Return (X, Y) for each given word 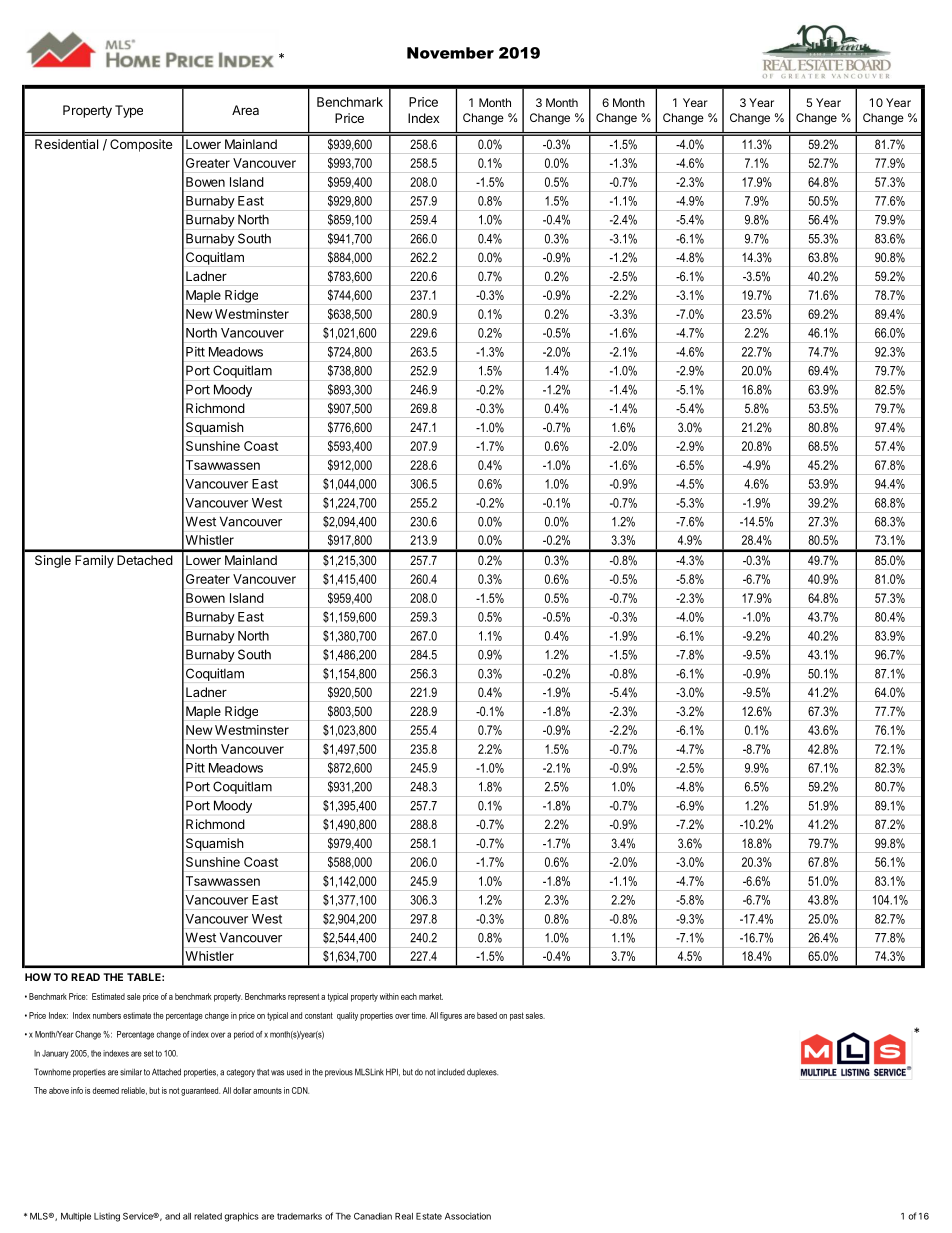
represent (303, 997)
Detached (145, 560)
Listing (107, 1217)
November (450, 53)
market (431, 996)
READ (85, 977)
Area (245, 110)
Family (94, 561)
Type (129, 111)
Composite (141, 145)
